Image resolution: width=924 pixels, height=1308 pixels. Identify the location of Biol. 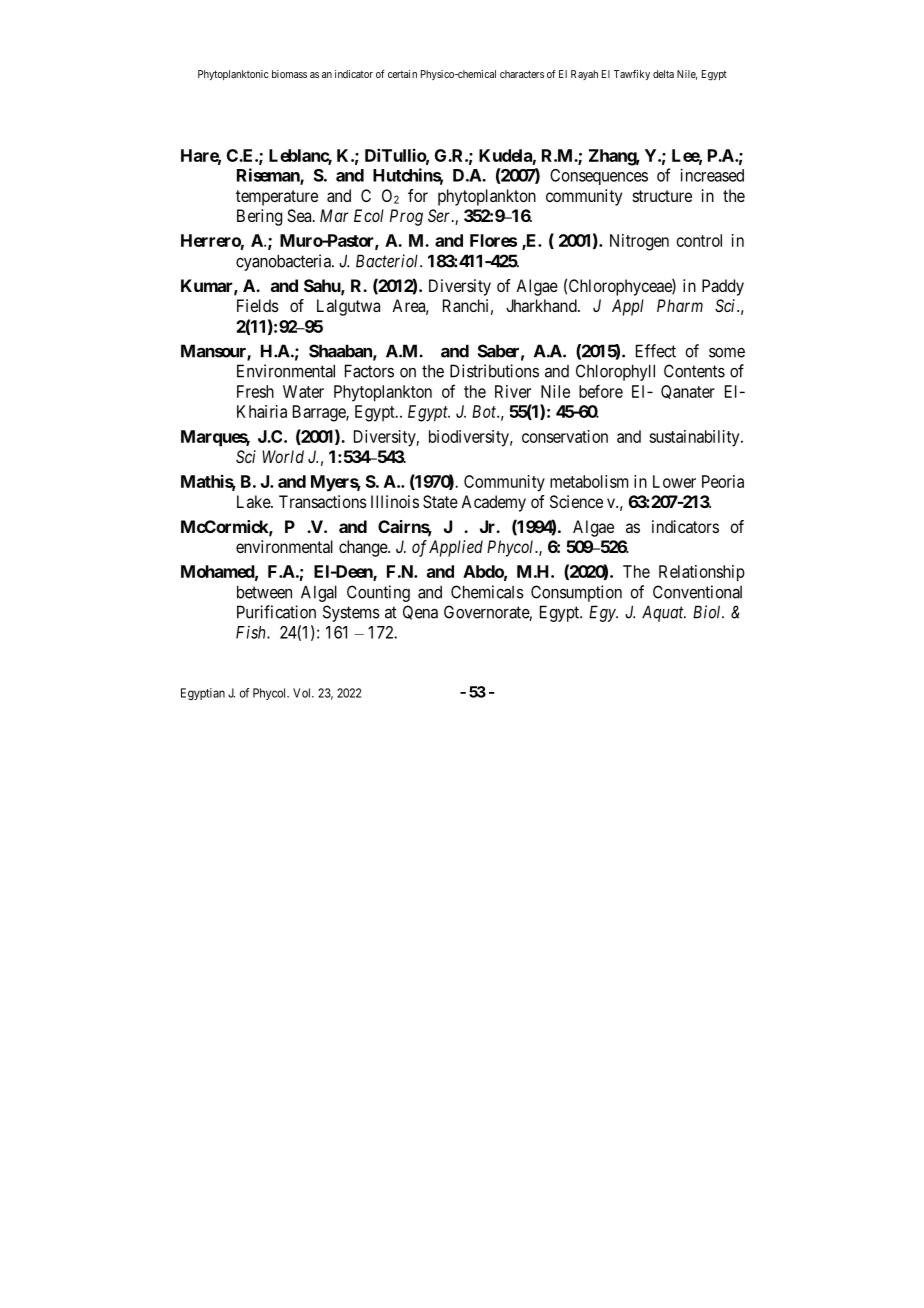
(708, 612).
